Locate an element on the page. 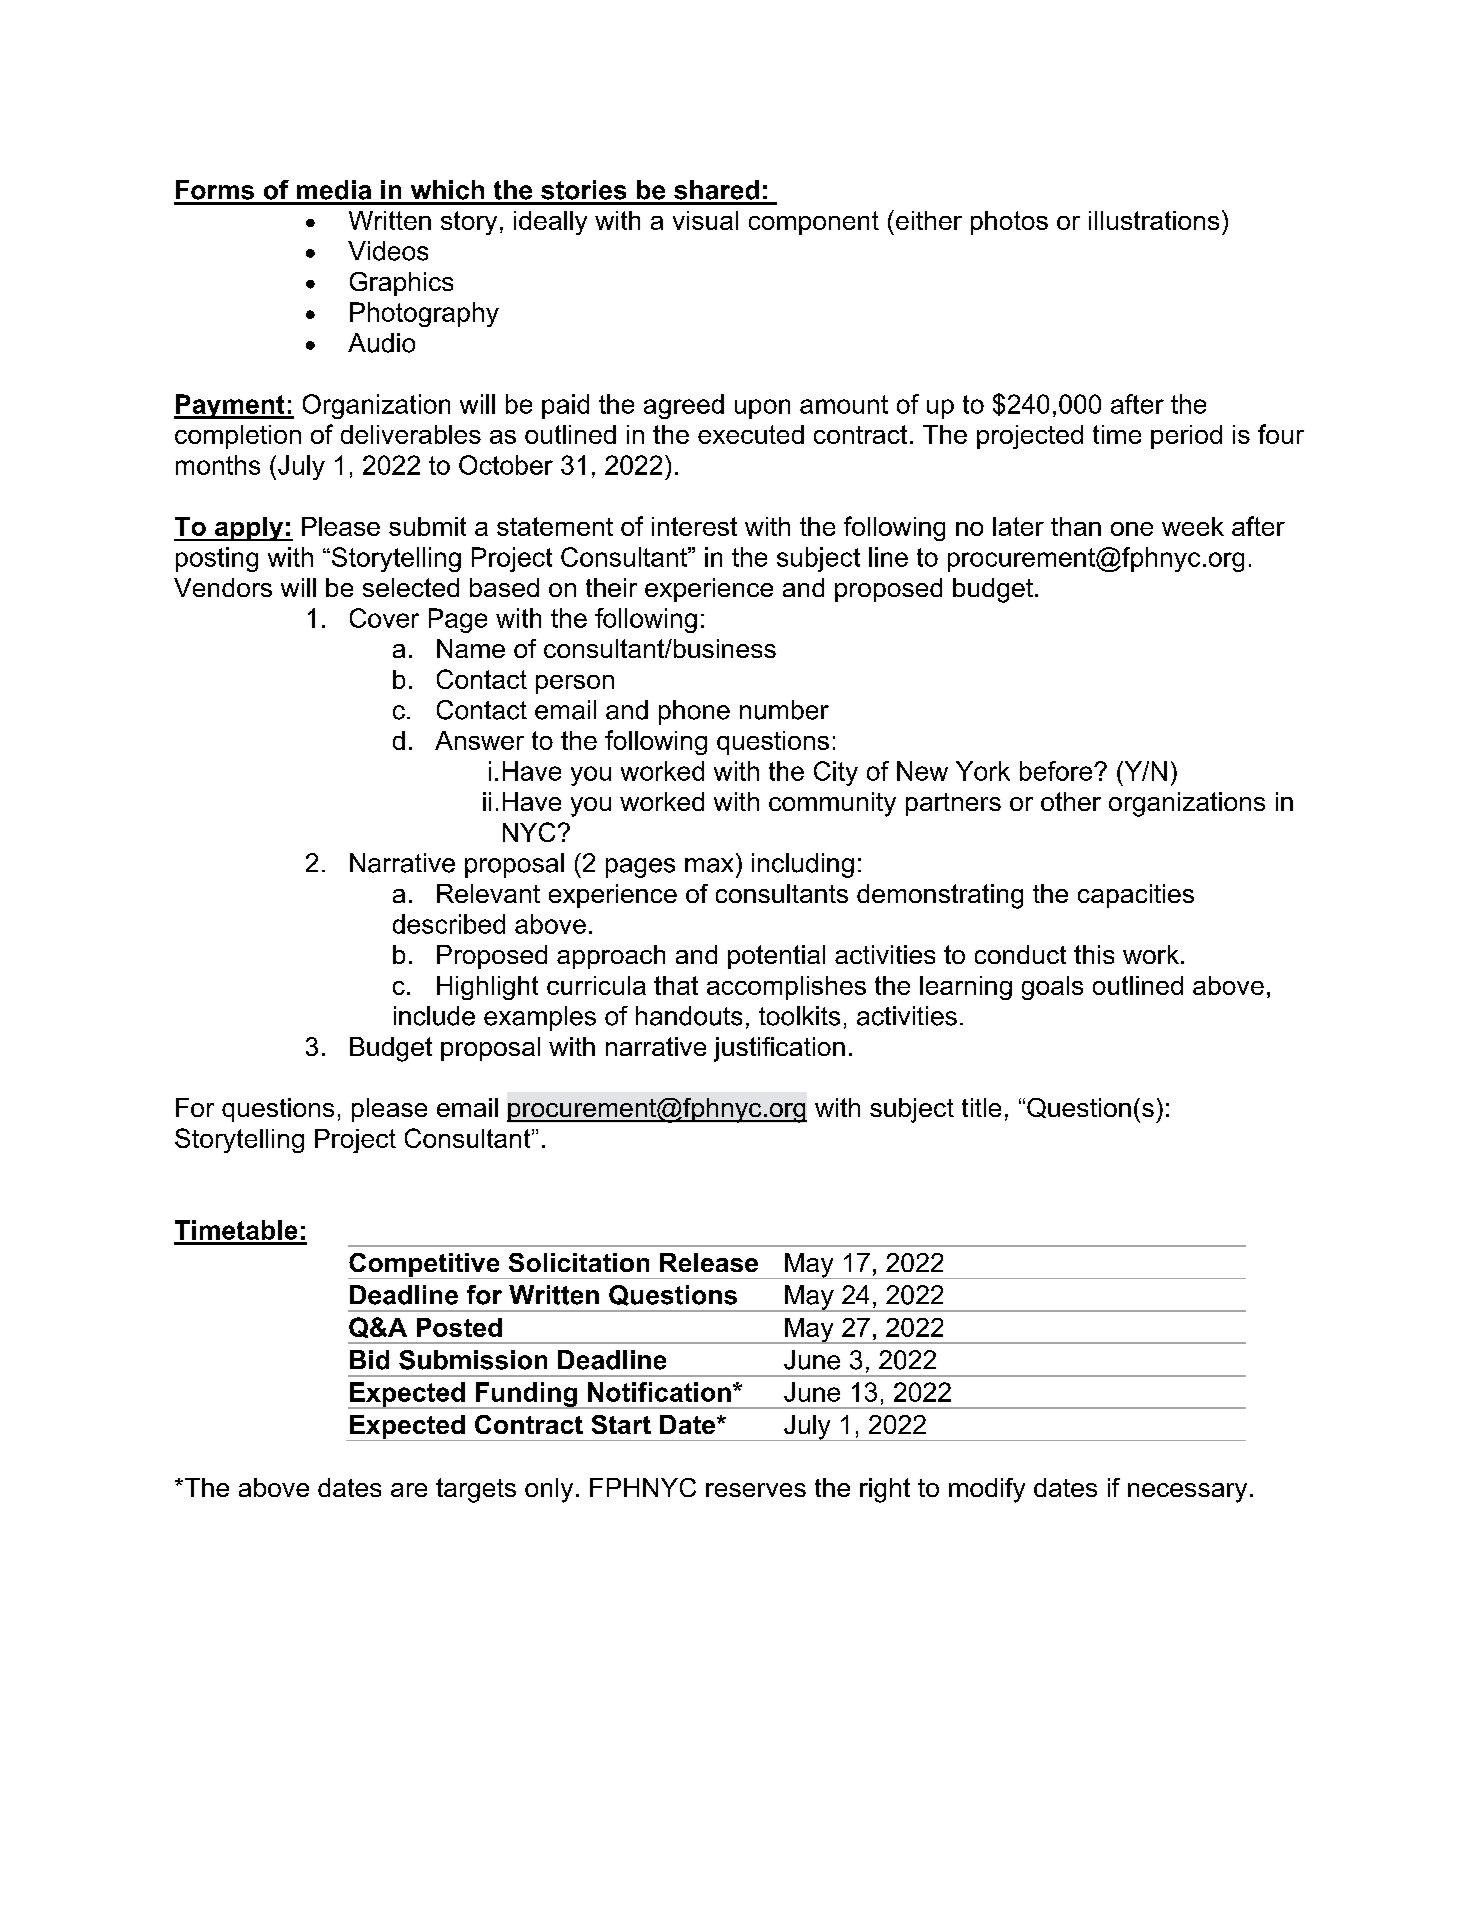 The image size is (1480, 1916). Videos is located at coordinates (388, 251).
